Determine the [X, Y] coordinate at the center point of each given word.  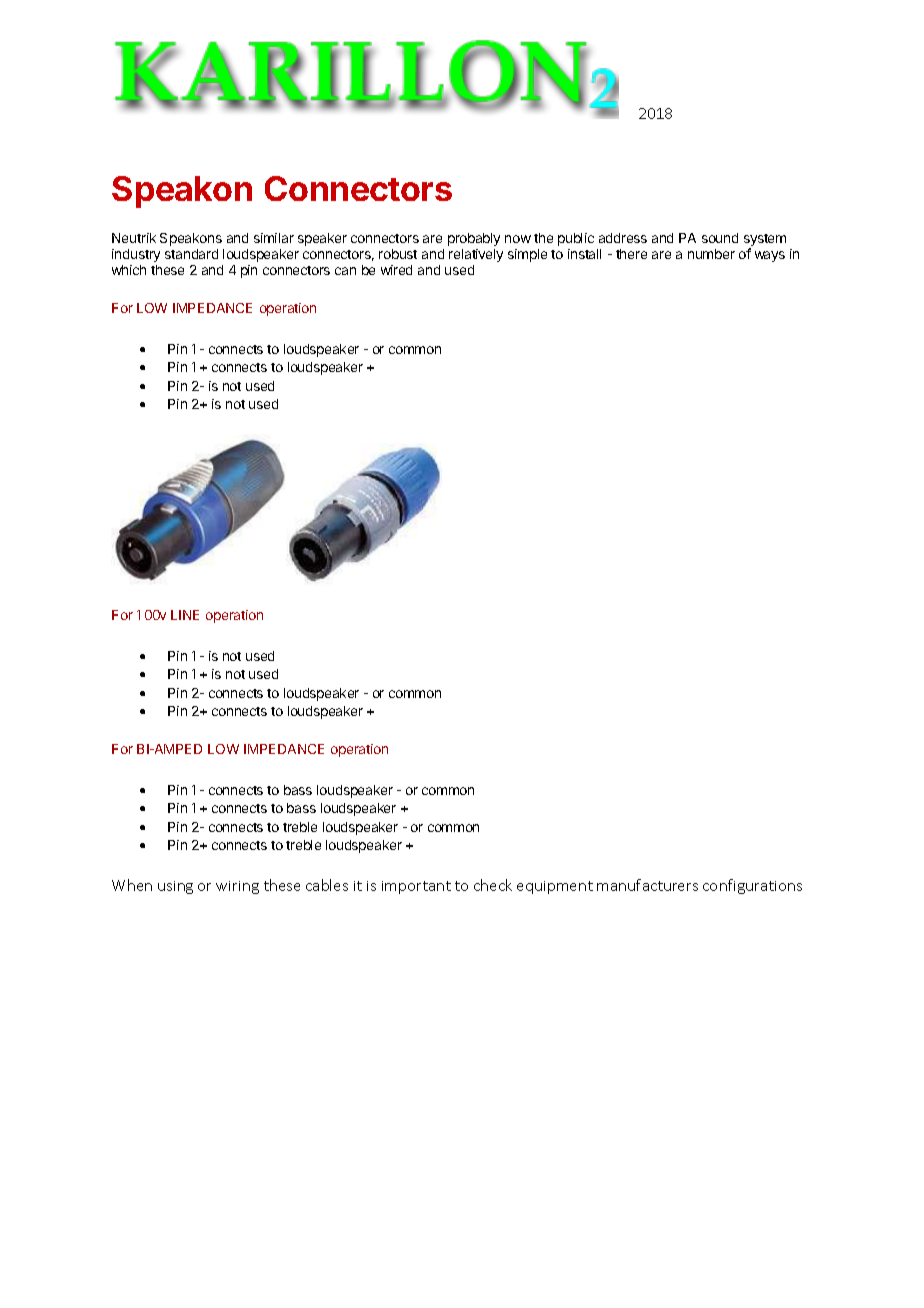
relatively [476, 255]
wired [396, 270]
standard [191, 254]
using [175, 887]
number [711, 254]
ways [770, 256]
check [493, 885]
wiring [237, 887]
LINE [185, 615]
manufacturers [647, 885]
